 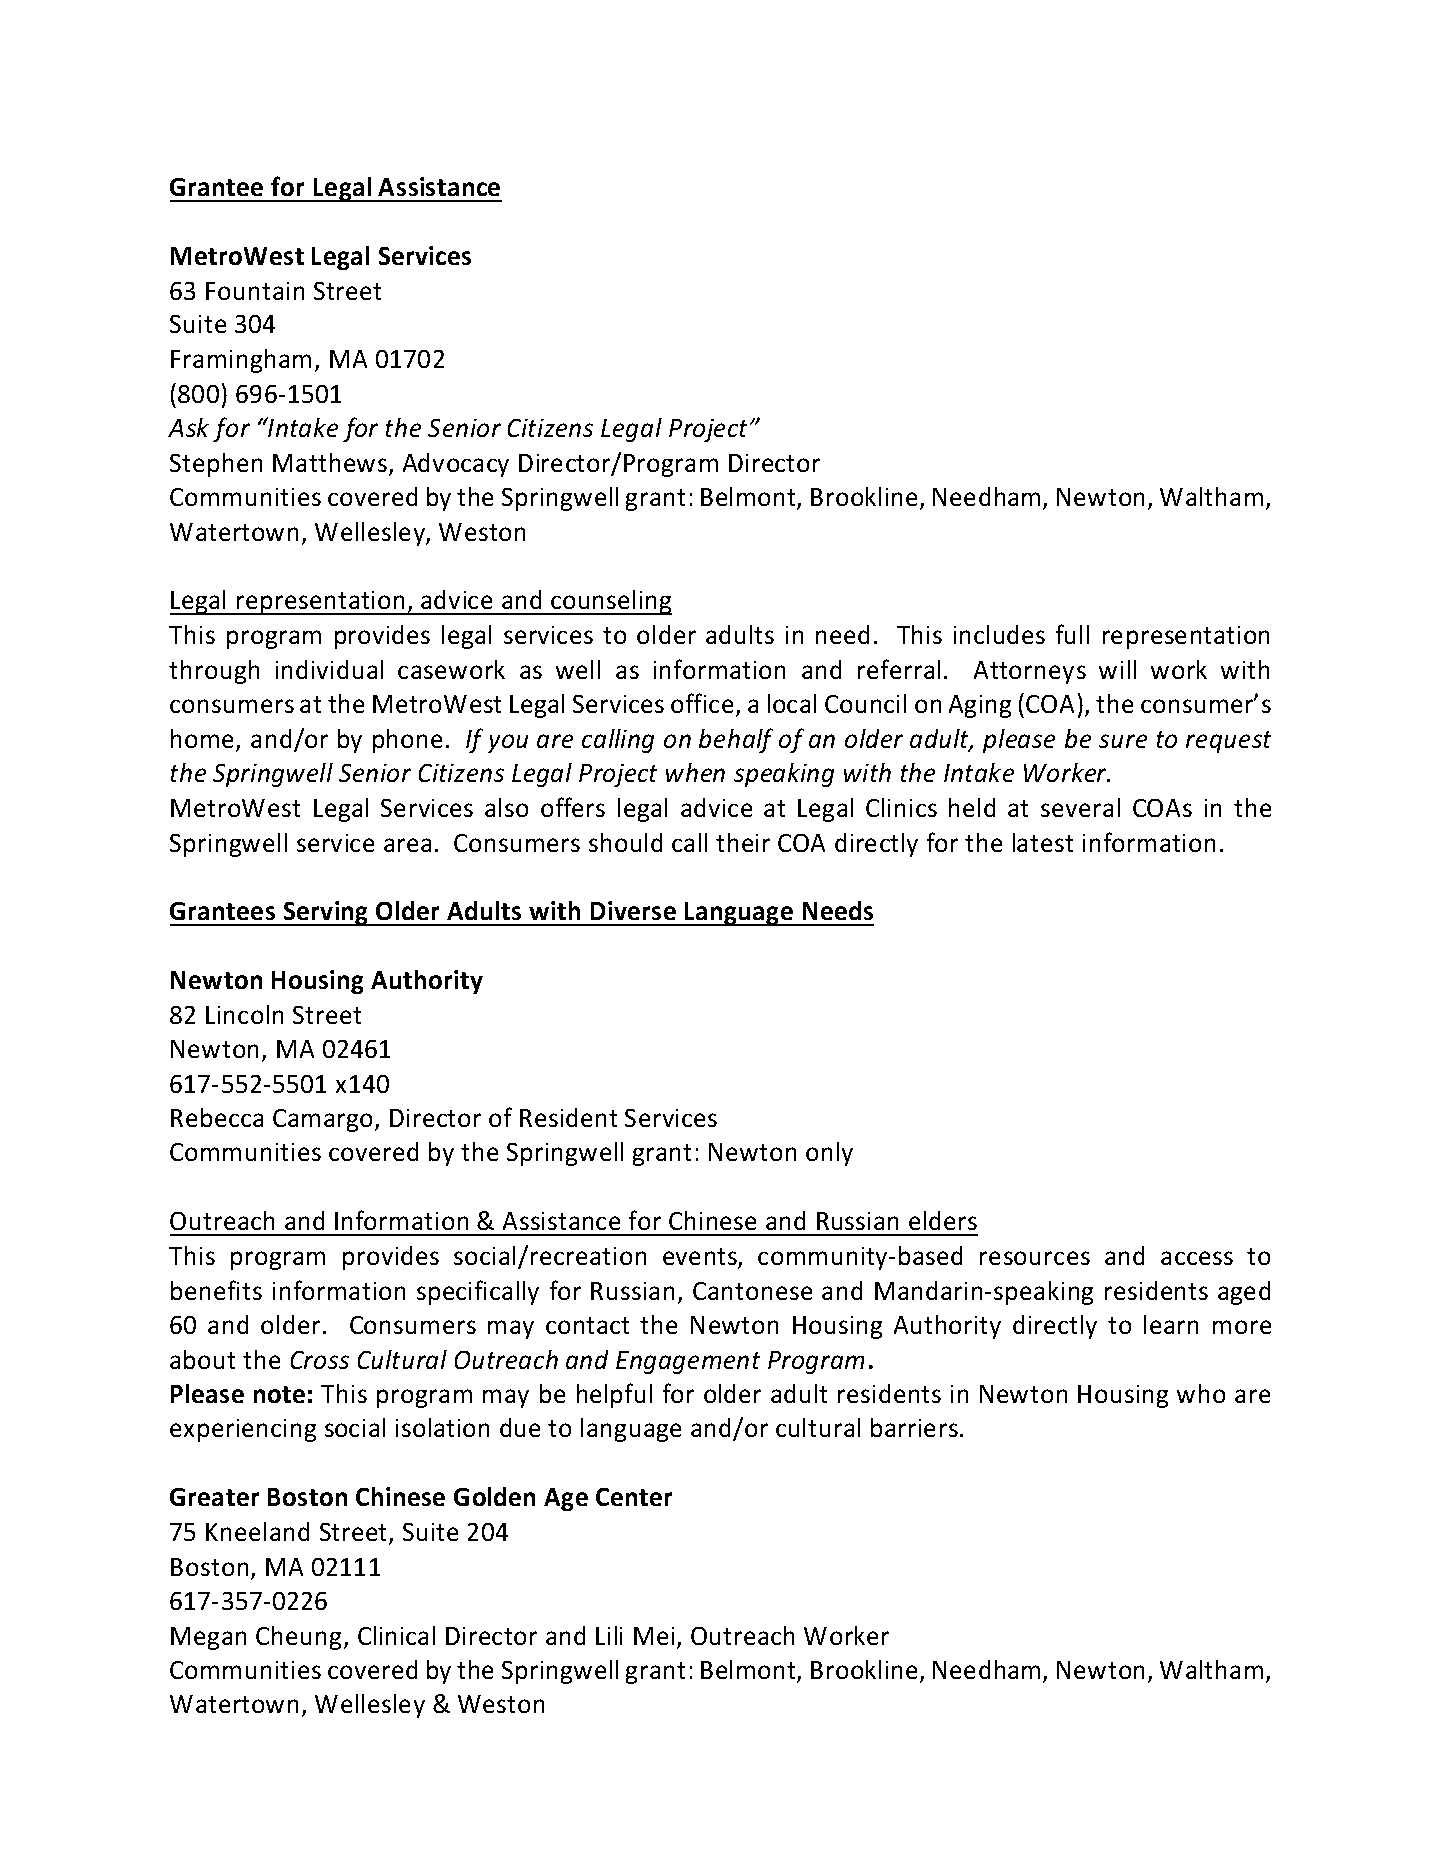 What do you see at coordinates (1072, 634) in the document?
I see `full` at bounding box center [1072, 634].
